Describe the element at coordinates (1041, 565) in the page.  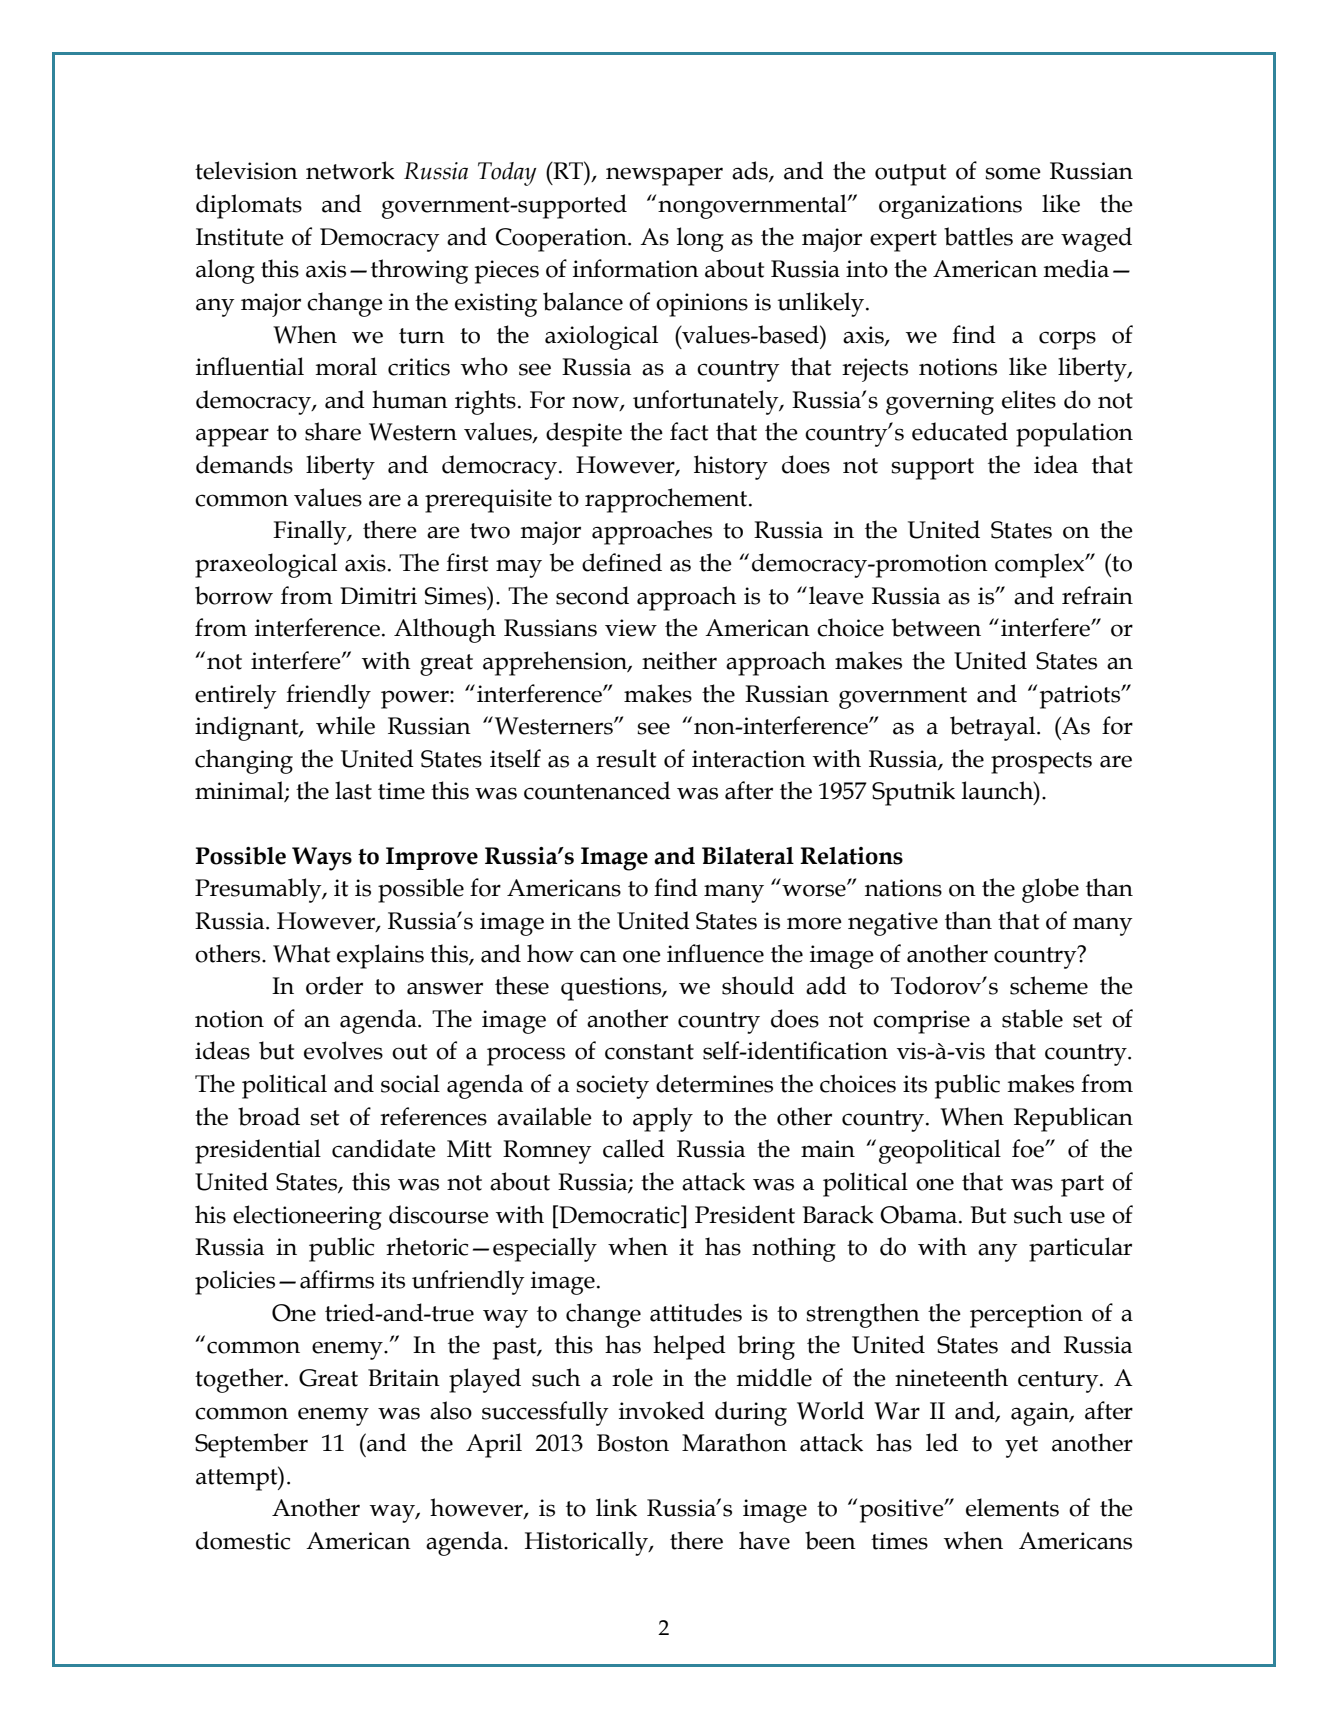
I see `complex` at that location.
